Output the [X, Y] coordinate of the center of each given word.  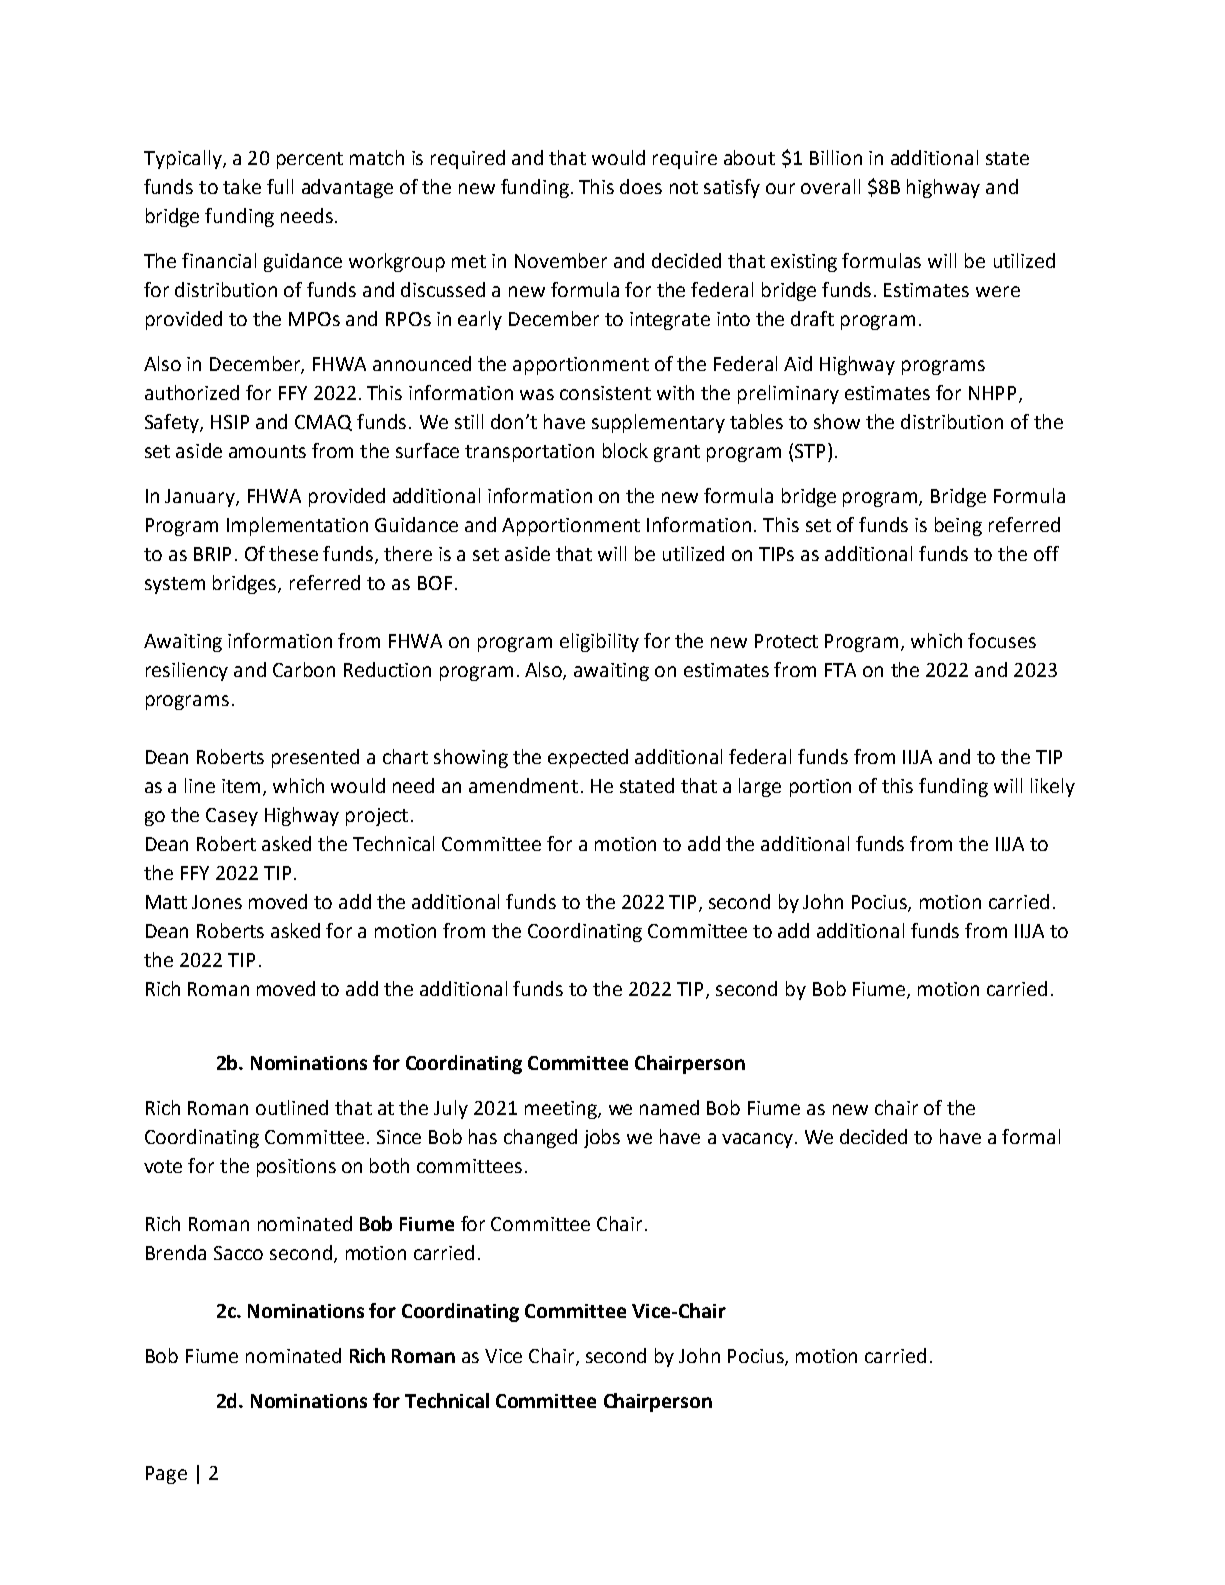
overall [830, 186]
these [293, 553]
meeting [562, 1110]
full [280, 186]
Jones [217, 902]
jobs [602, 1138]
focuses [1002, 640]
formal [1031, 1136]
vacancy [757, 1140]
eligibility [599, 642]
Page [166, 1475]
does [641, 186]
